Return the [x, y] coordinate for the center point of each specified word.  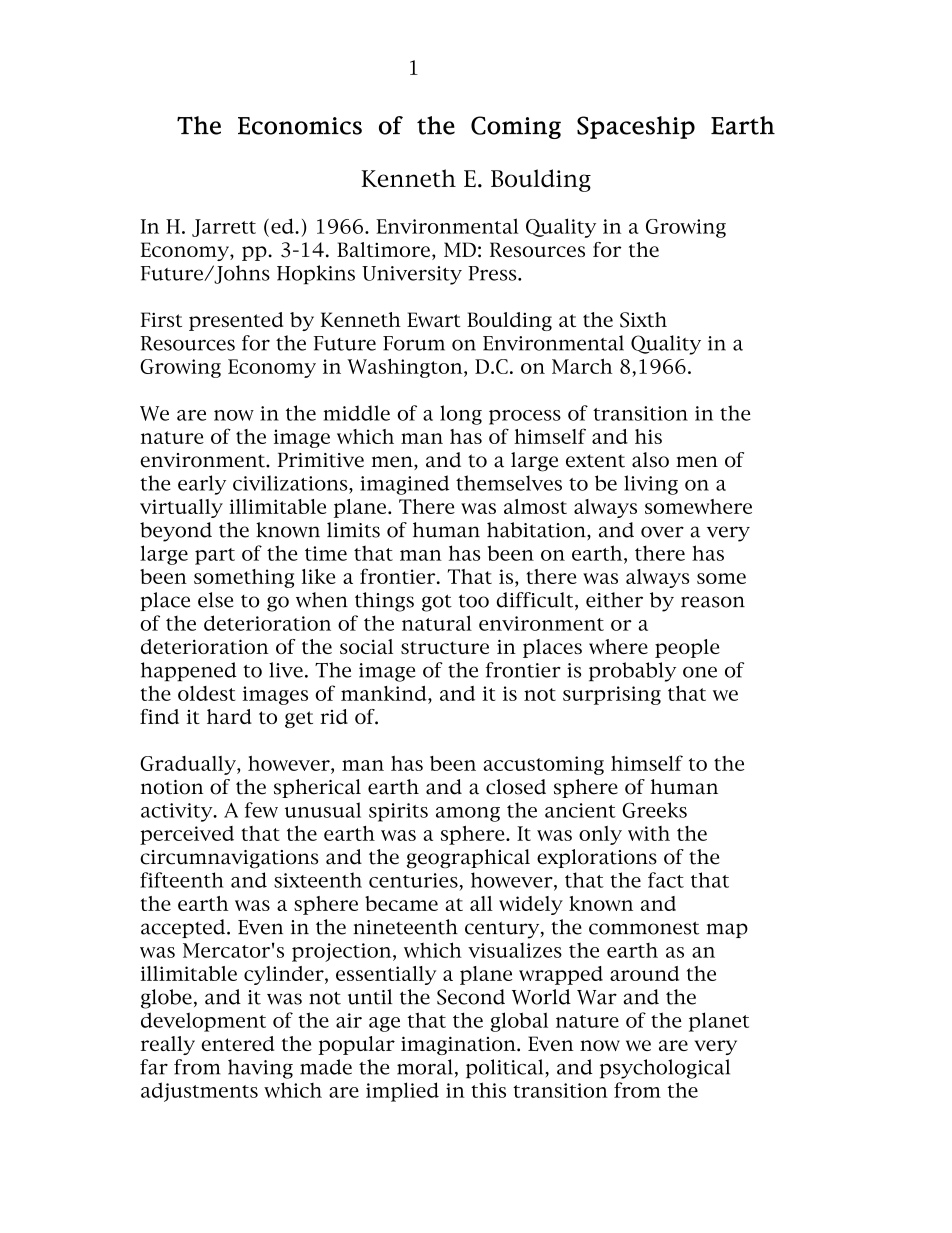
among [468, 814]
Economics [300, 126]
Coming [516, 127]
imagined [404, 485]
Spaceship [636, 127]
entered [237, 1043]
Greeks [654, 810]
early [202, 485]
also [650, 460]
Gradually [189, 765]
